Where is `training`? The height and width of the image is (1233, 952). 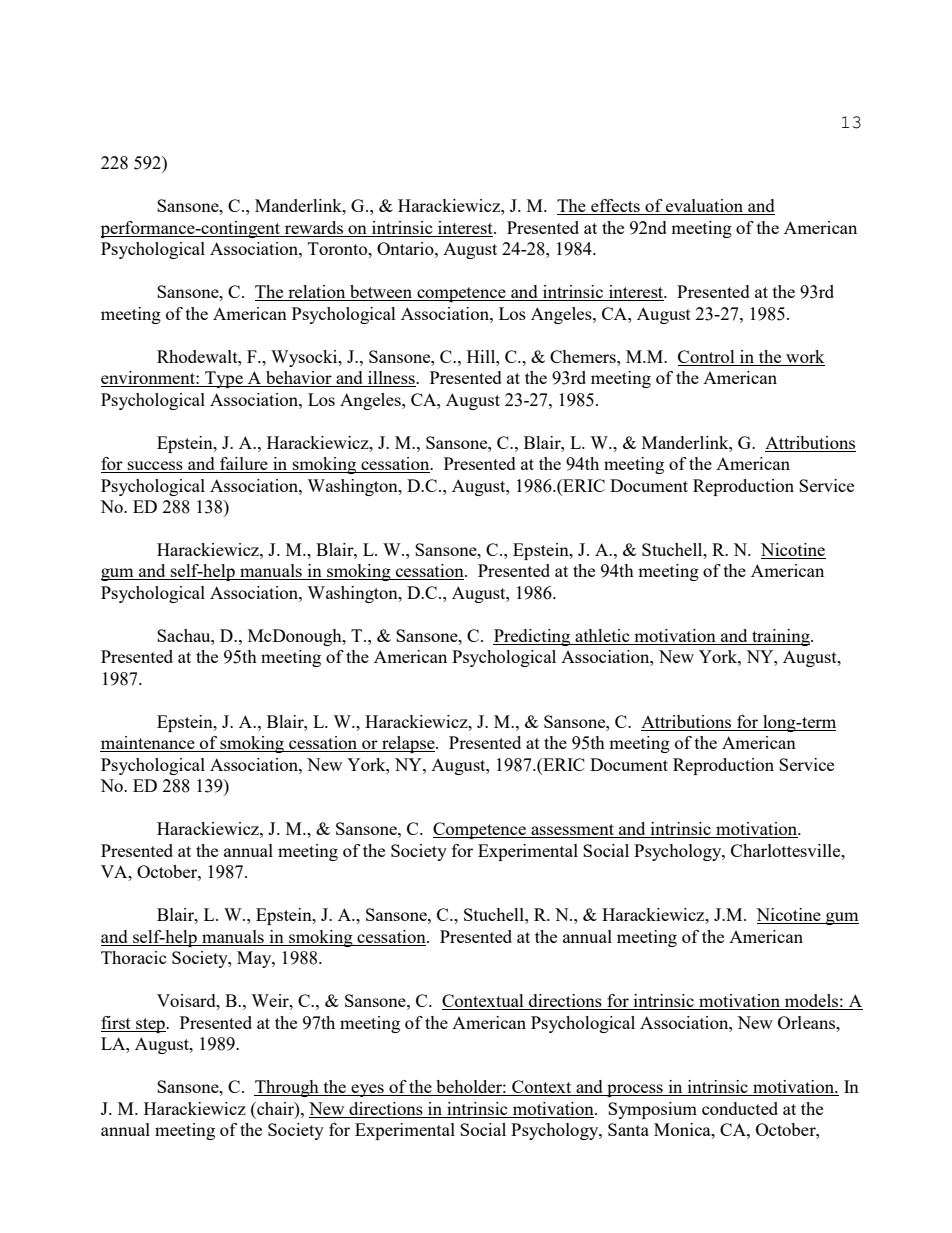
training is located at coordinates (781, 637).
